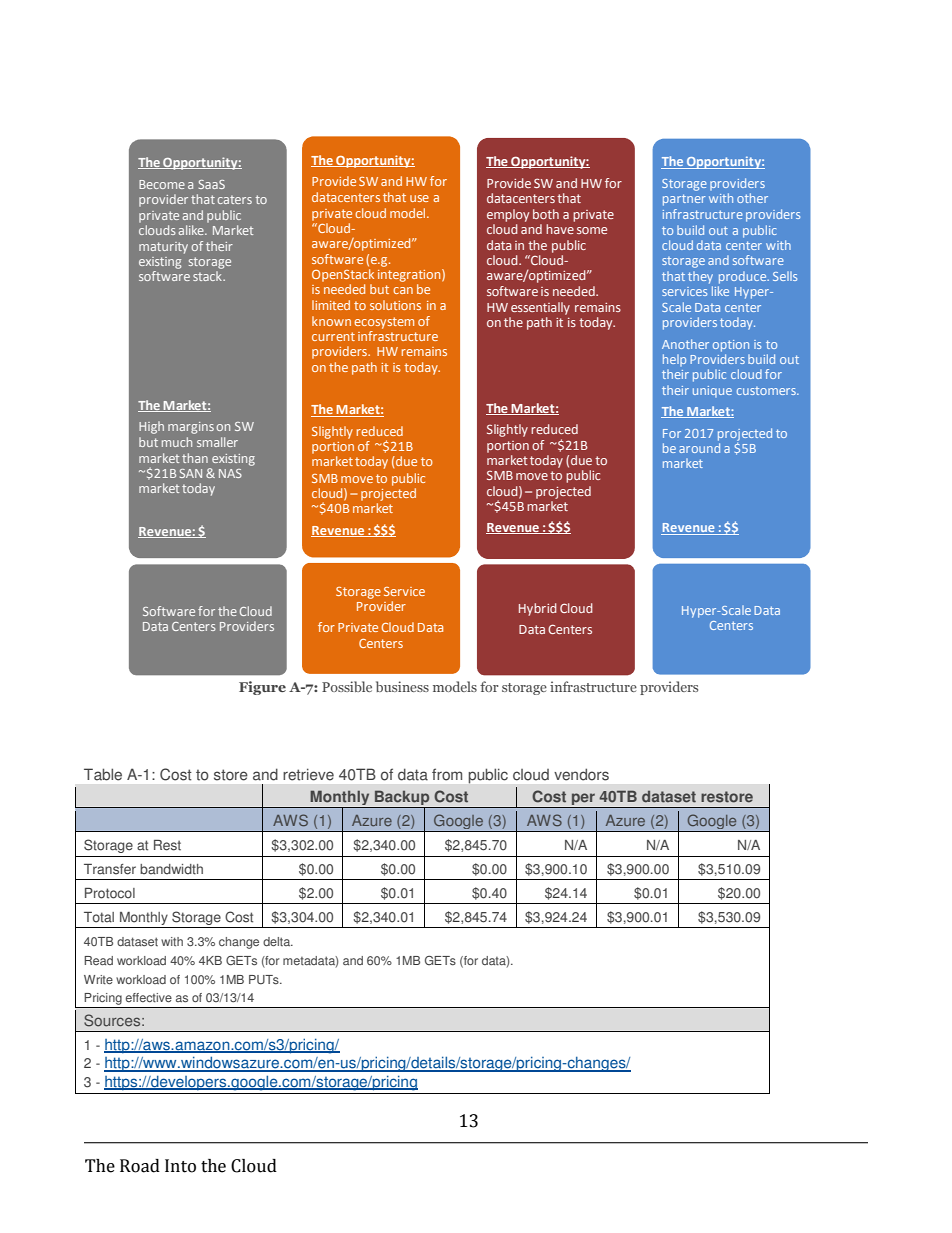  I want to click on partner, so click(684, 200).
